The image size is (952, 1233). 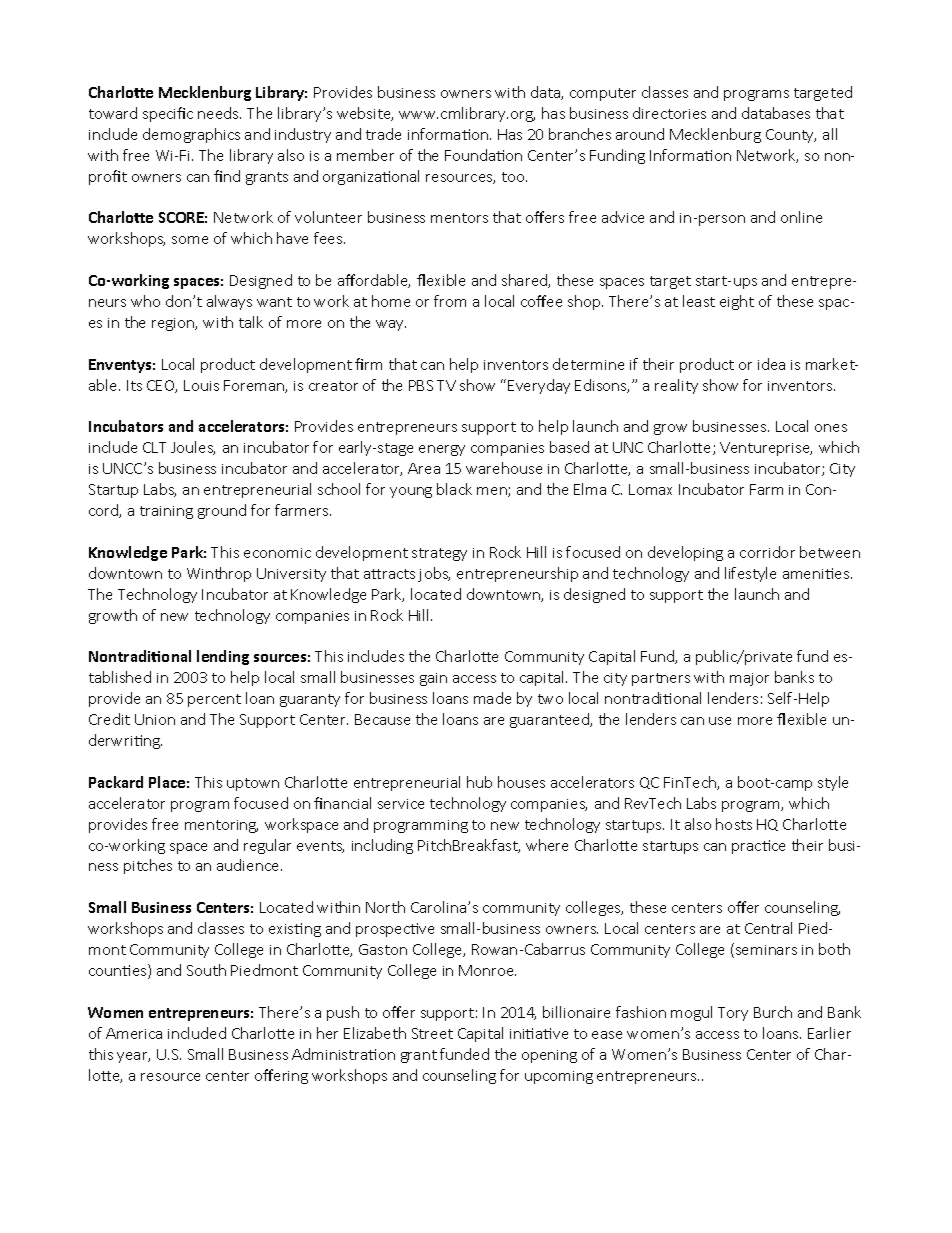 What do you see at coordinates (432, 1033) in the screenshot?
I see `Street` at bounding box center [432, 1033].
